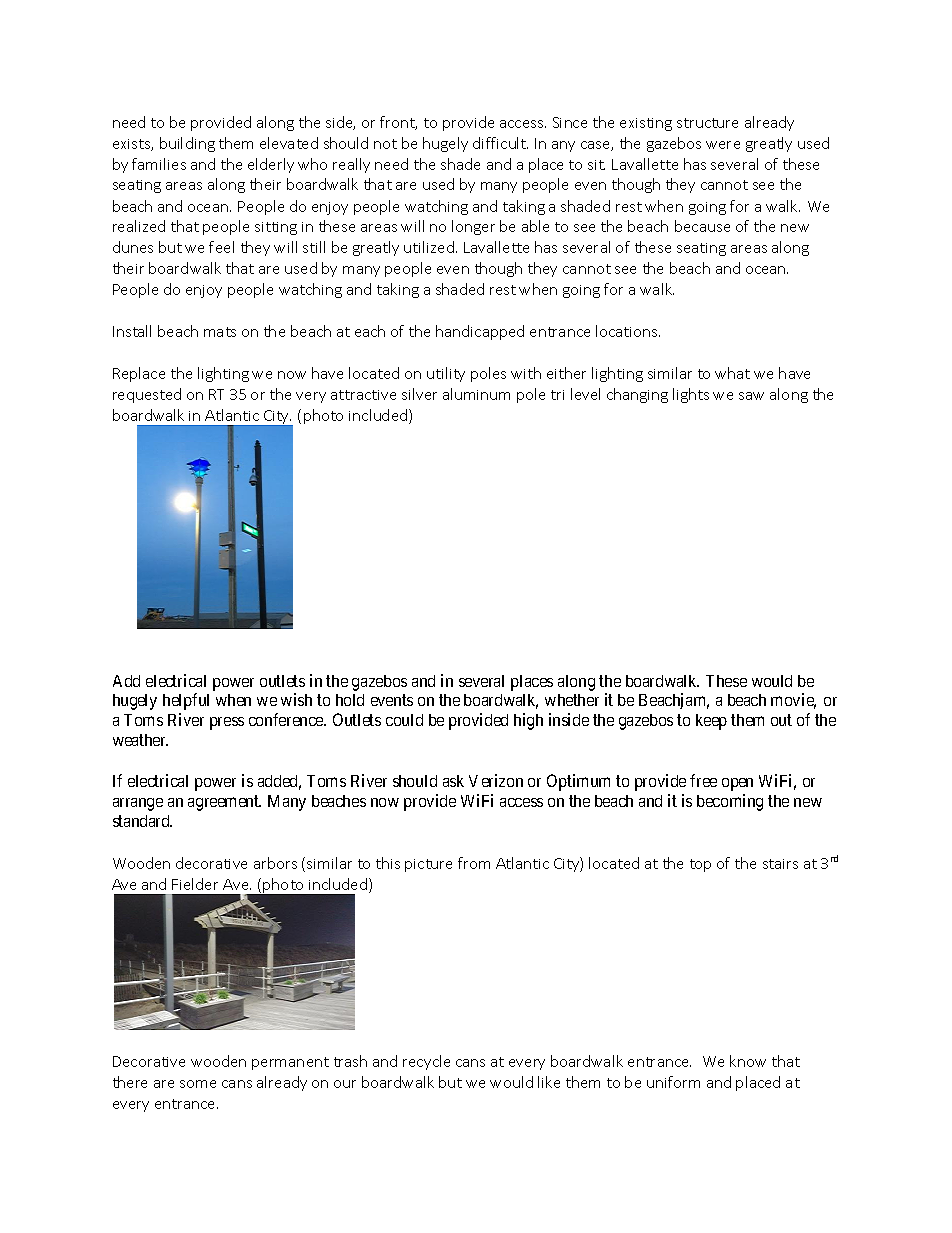 This screenshot has height=1233, width=952. What do you see at coordinates (426, 1062) in the screenshot?
I see `recycle` at bounding box center [426, 1062].
